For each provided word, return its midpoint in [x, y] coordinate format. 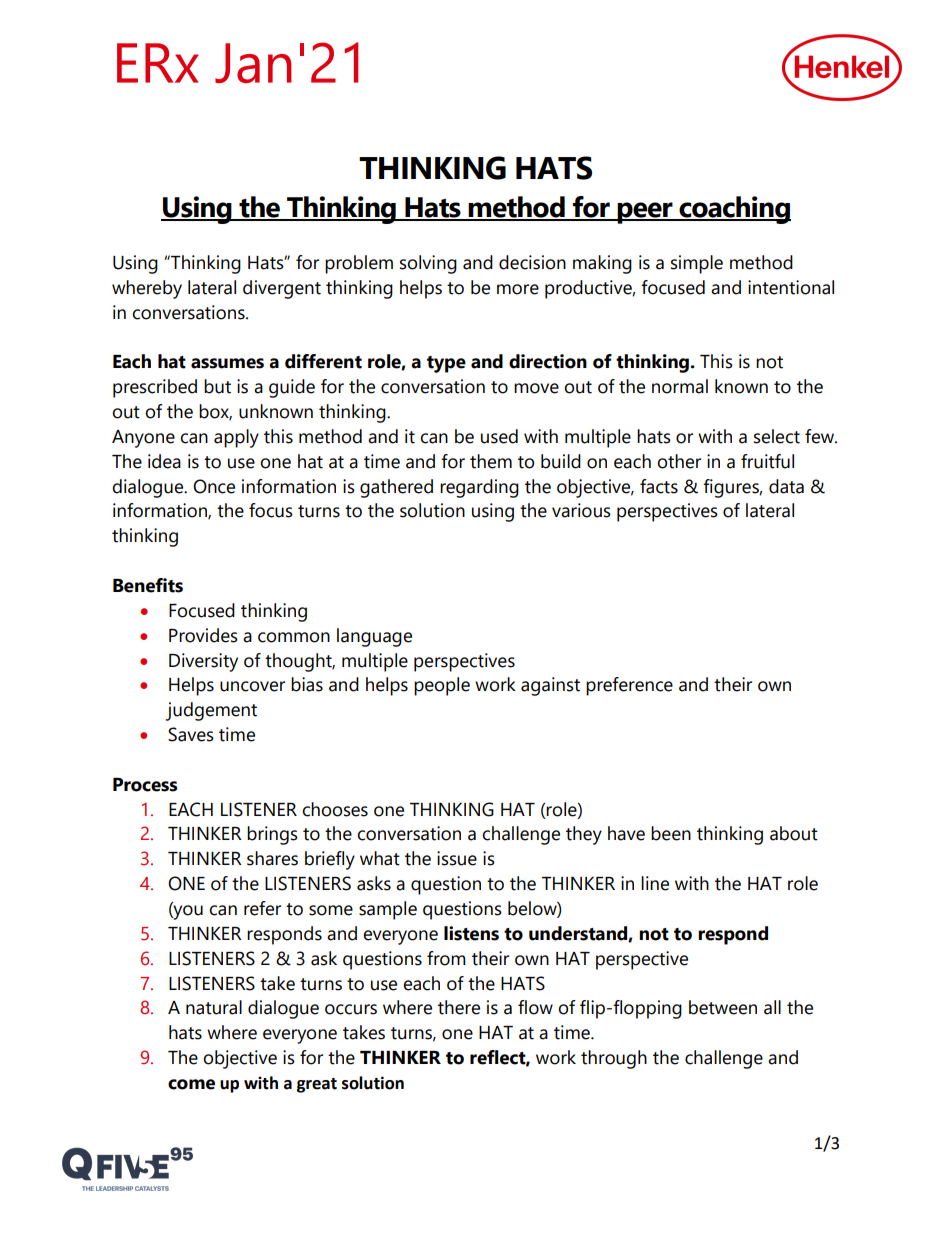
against [550, 686]
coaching [734, 210]
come [191, 1084]
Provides [203, 635]
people [442, 686]
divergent [282, 289]
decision [532, 262]
